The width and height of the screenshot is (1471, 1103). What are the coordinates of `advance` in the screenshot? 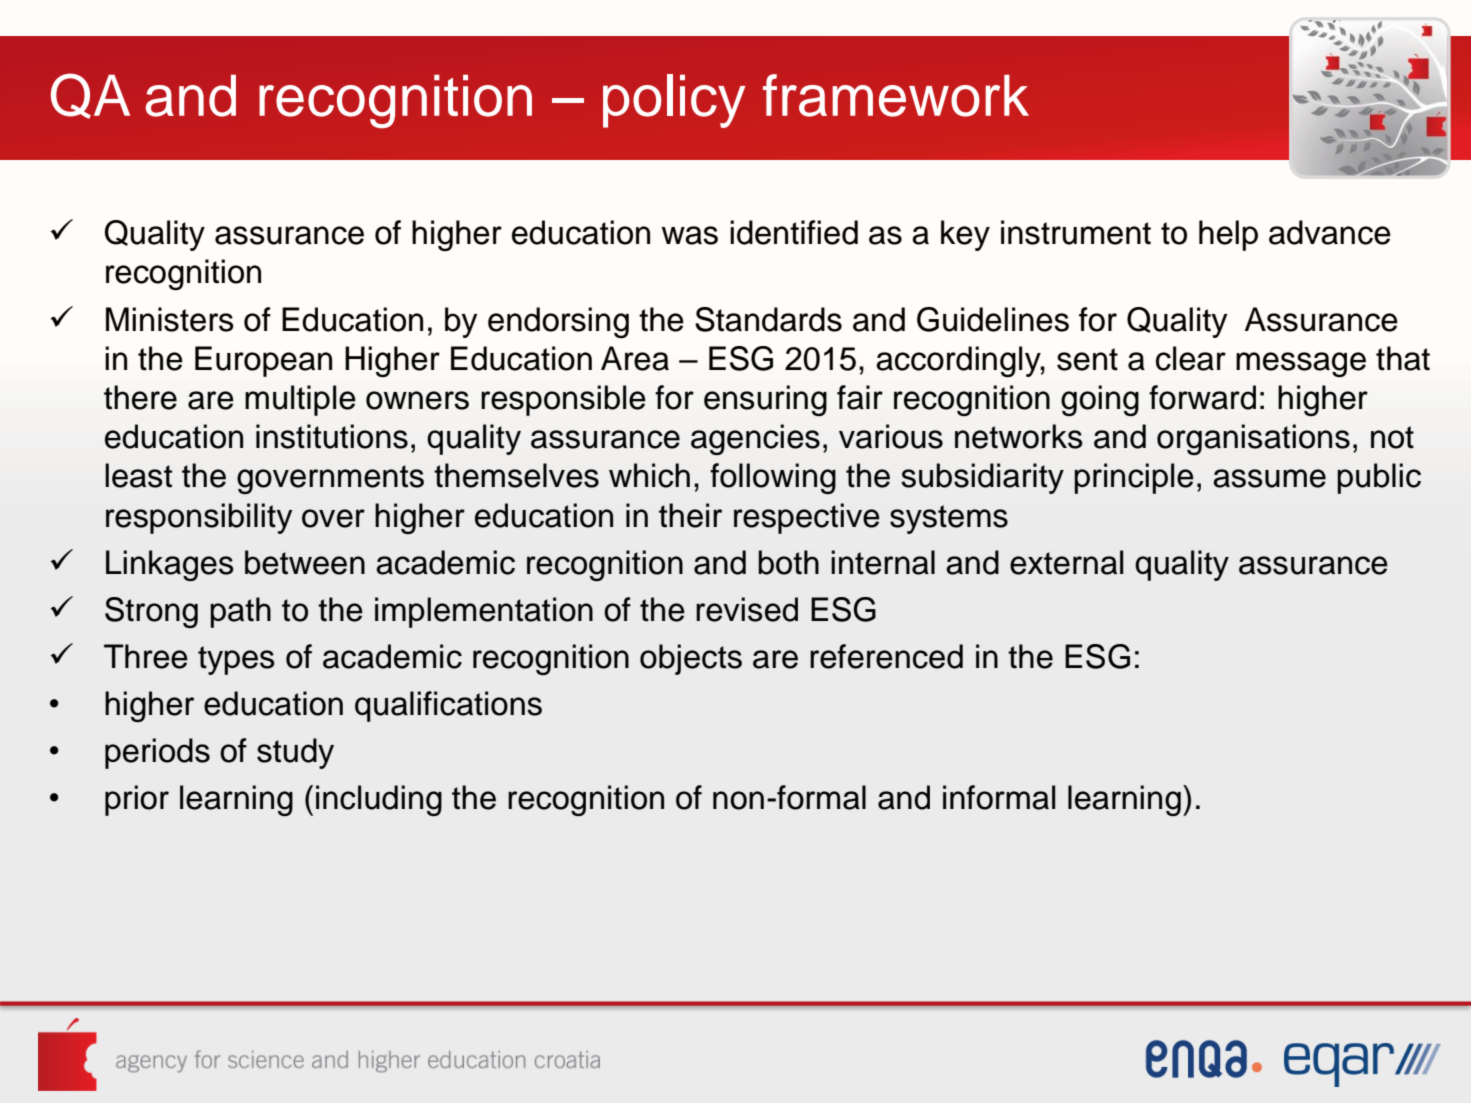 It's located at (1330, 232).
